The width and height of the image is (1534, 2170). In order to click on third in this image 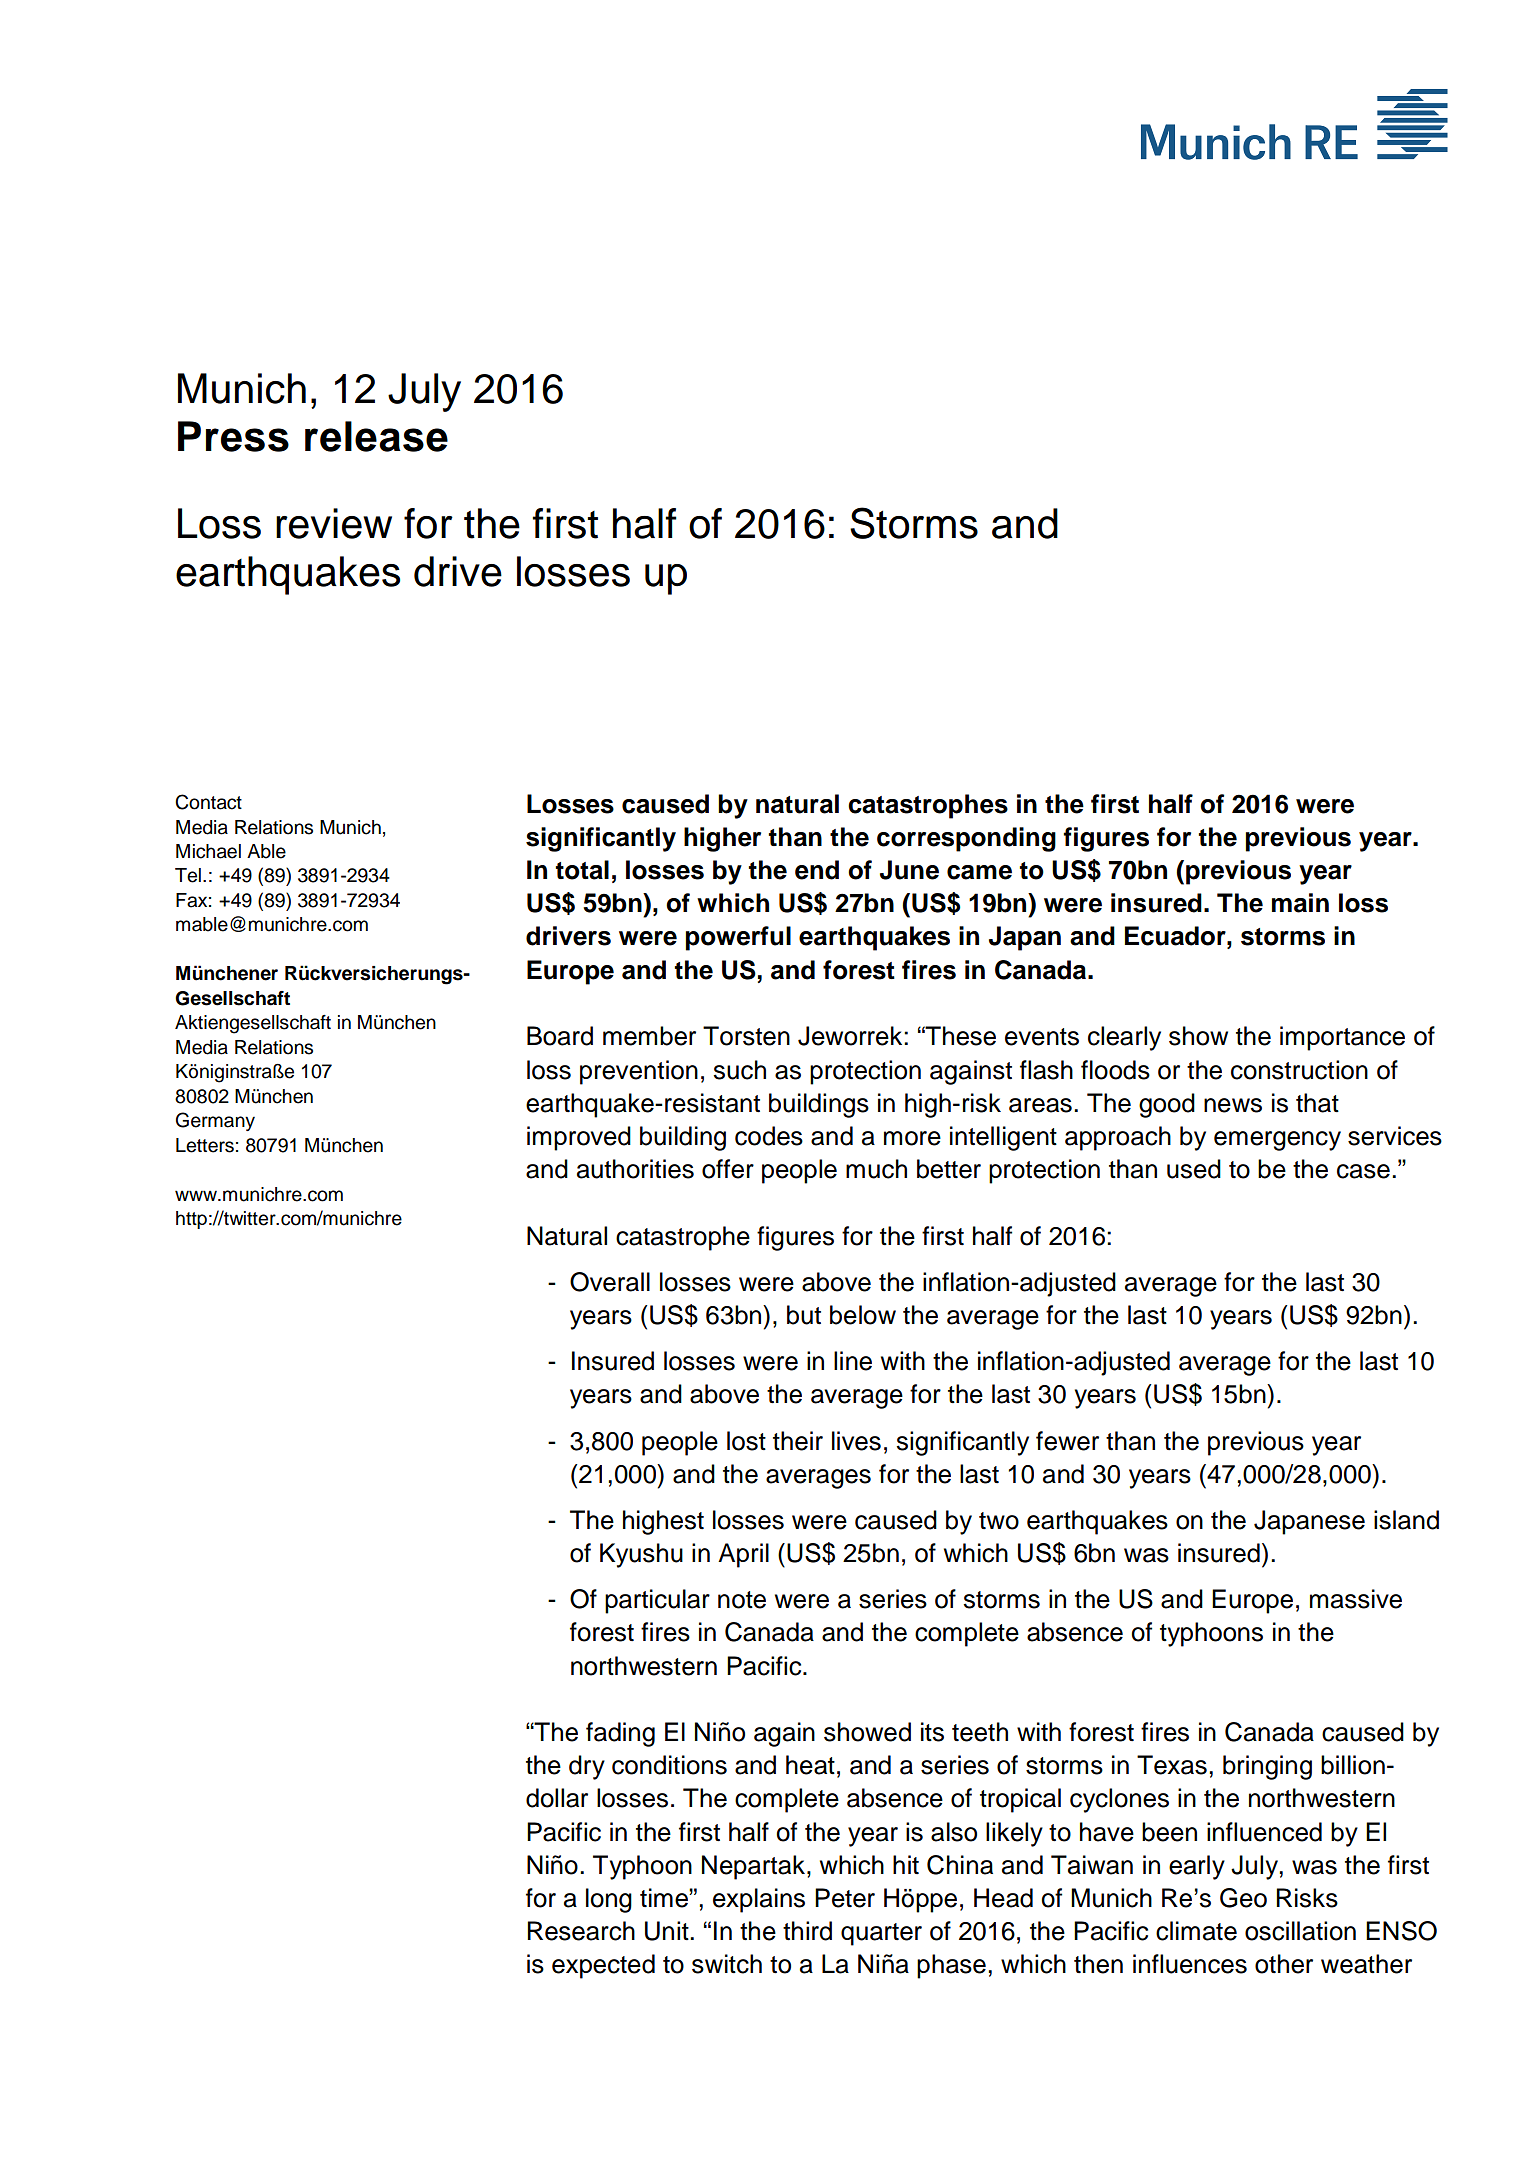, I will do `click(807, 1931)`.
